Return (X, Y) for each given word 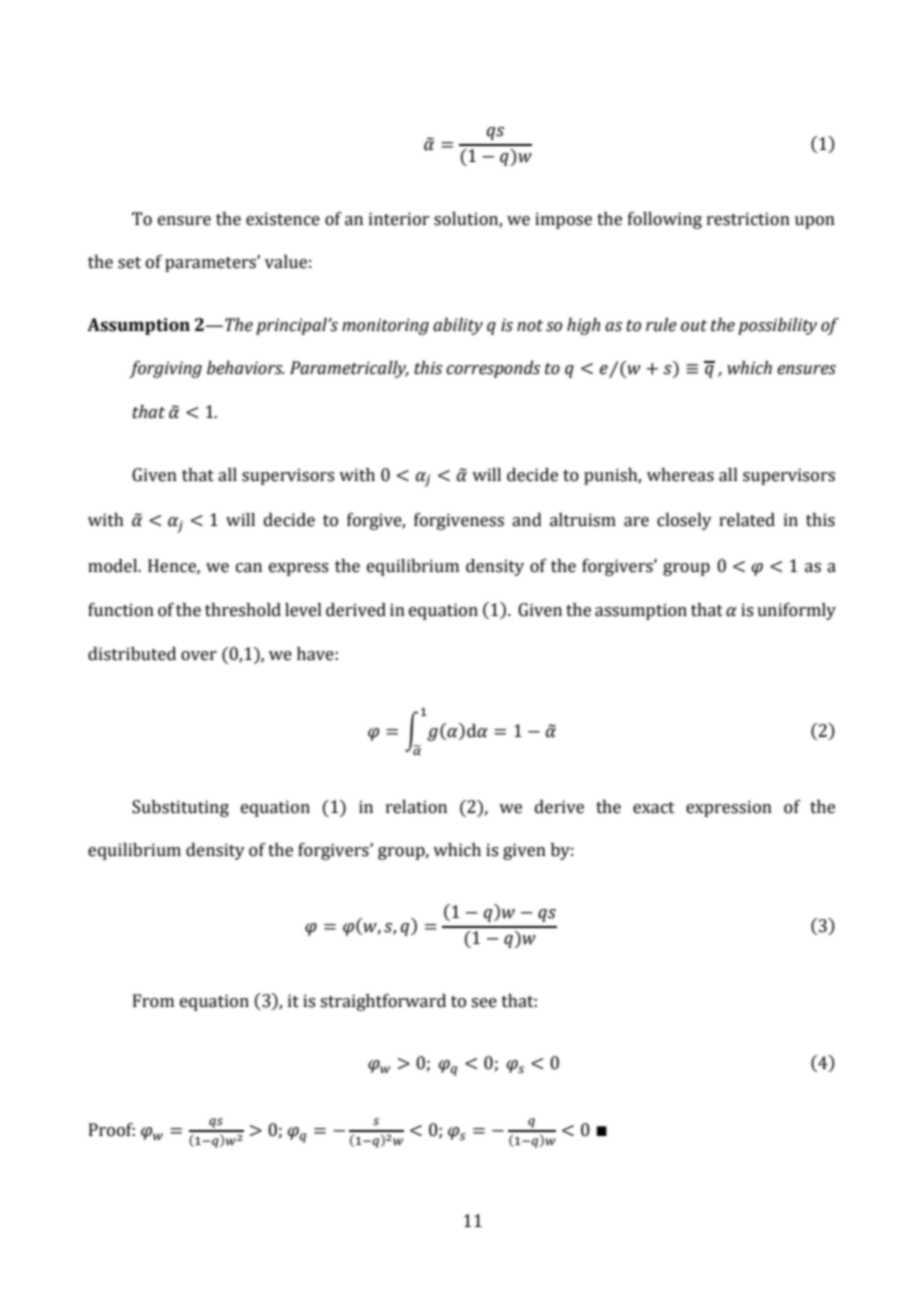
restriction (748, 219)
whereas (680, 475)
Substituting (180, 808)
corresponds (493, 369)
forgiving (165, 369)
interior (399, 219)
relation (416, 807)
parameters (211, 264)
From (153, 1001)
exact (654, 808)
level (303, 610)
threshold (243, 610)
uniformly (796, 611)
